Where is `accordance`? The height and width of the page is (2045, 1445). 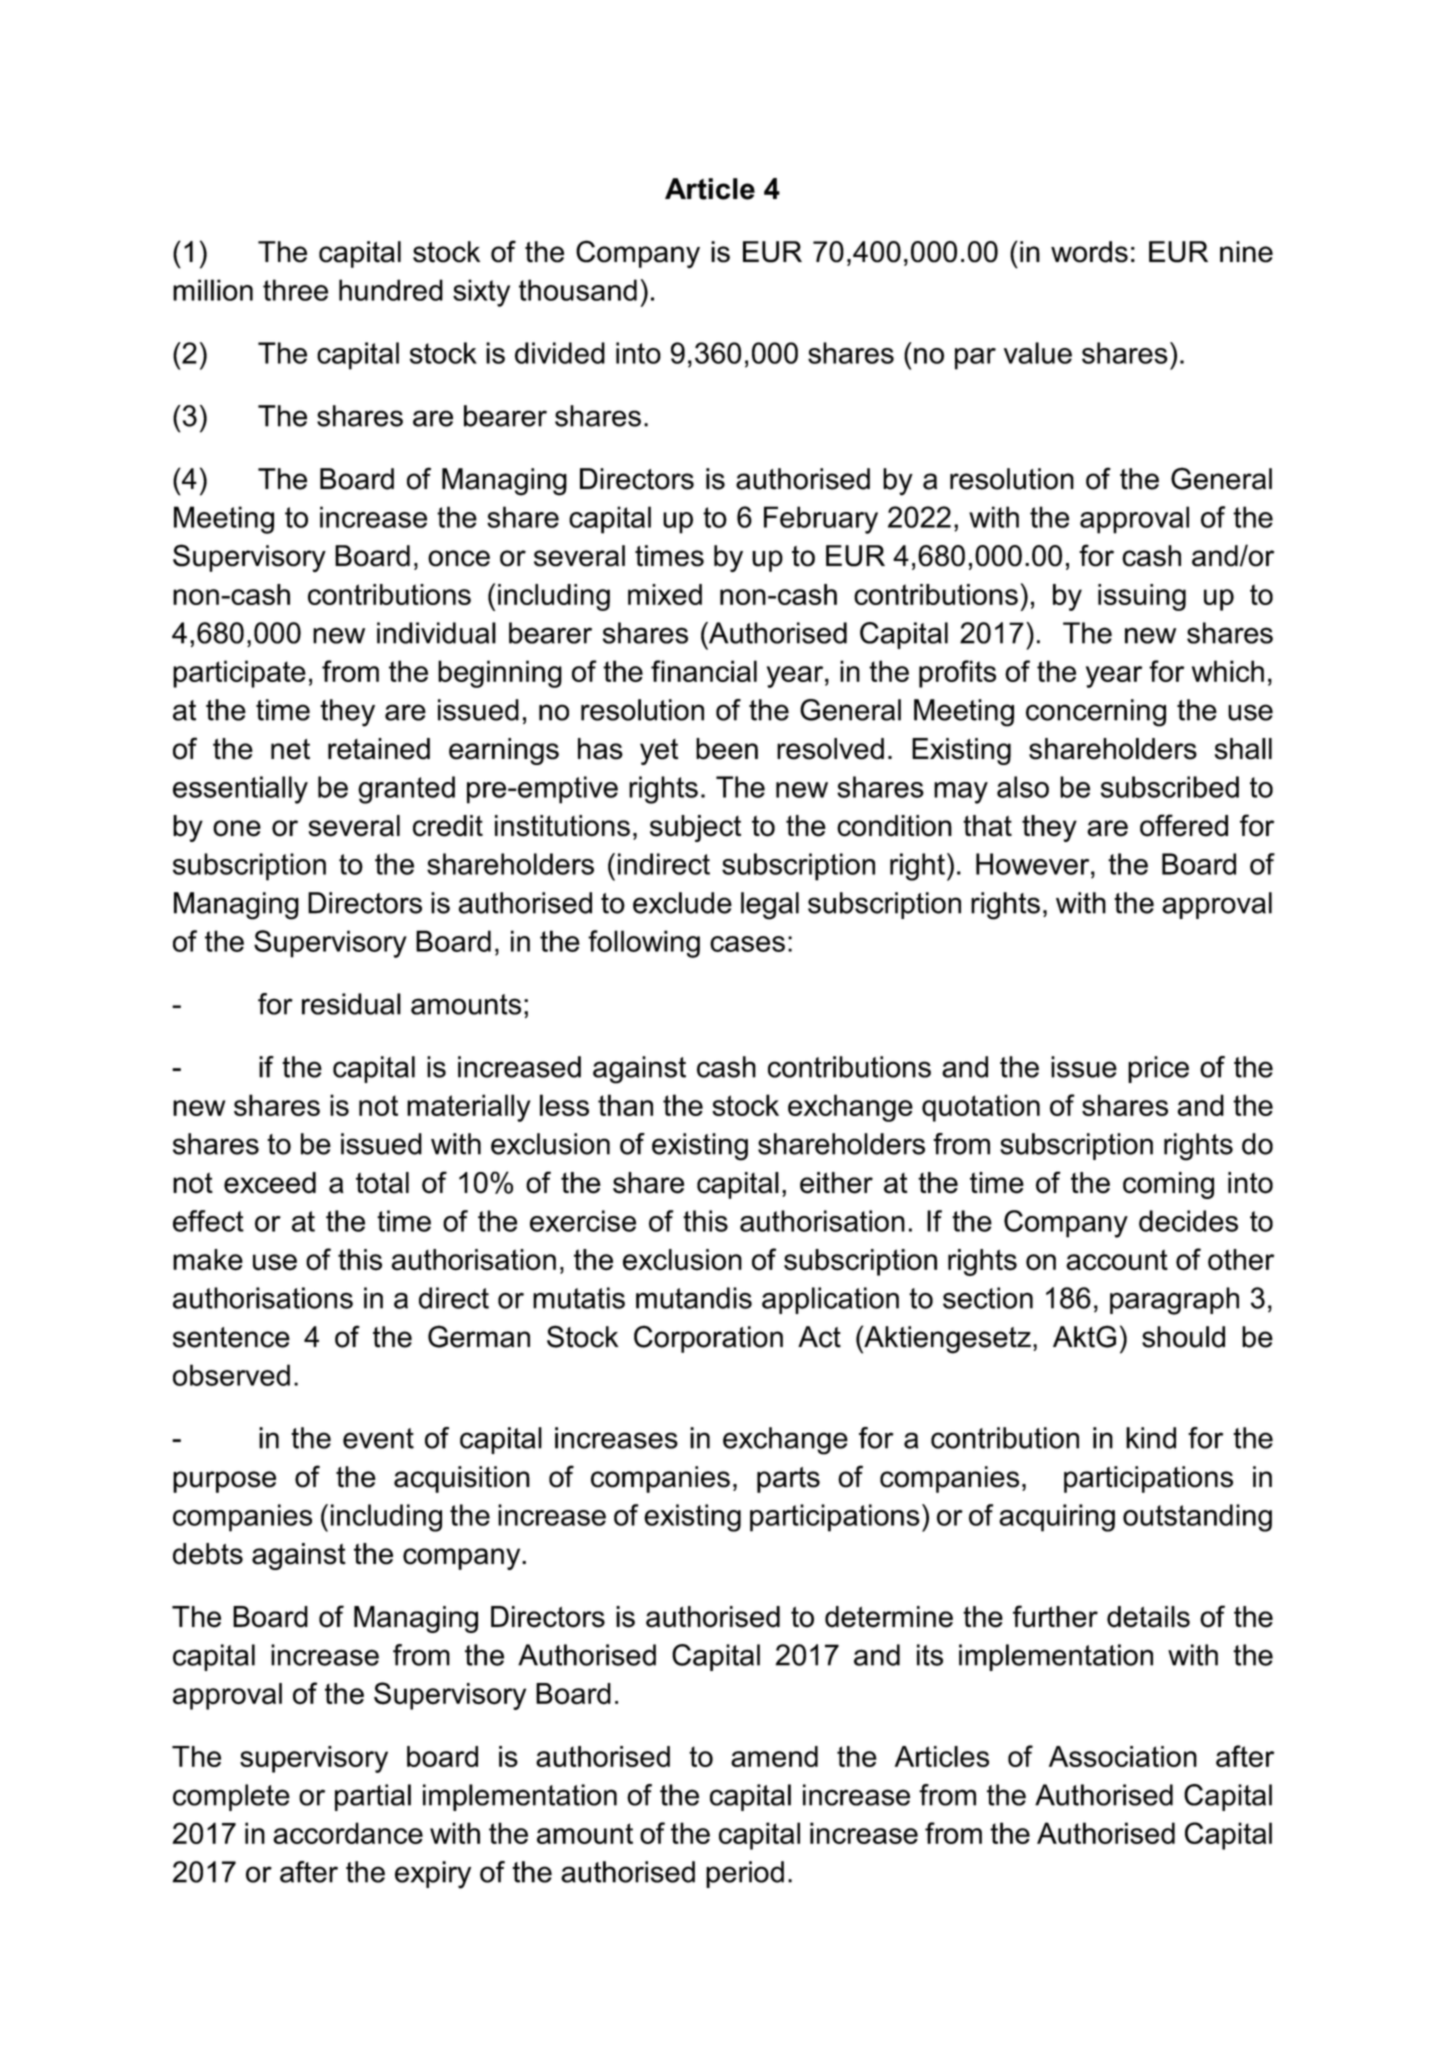 accordance is located at coordinates (348, 1833).
